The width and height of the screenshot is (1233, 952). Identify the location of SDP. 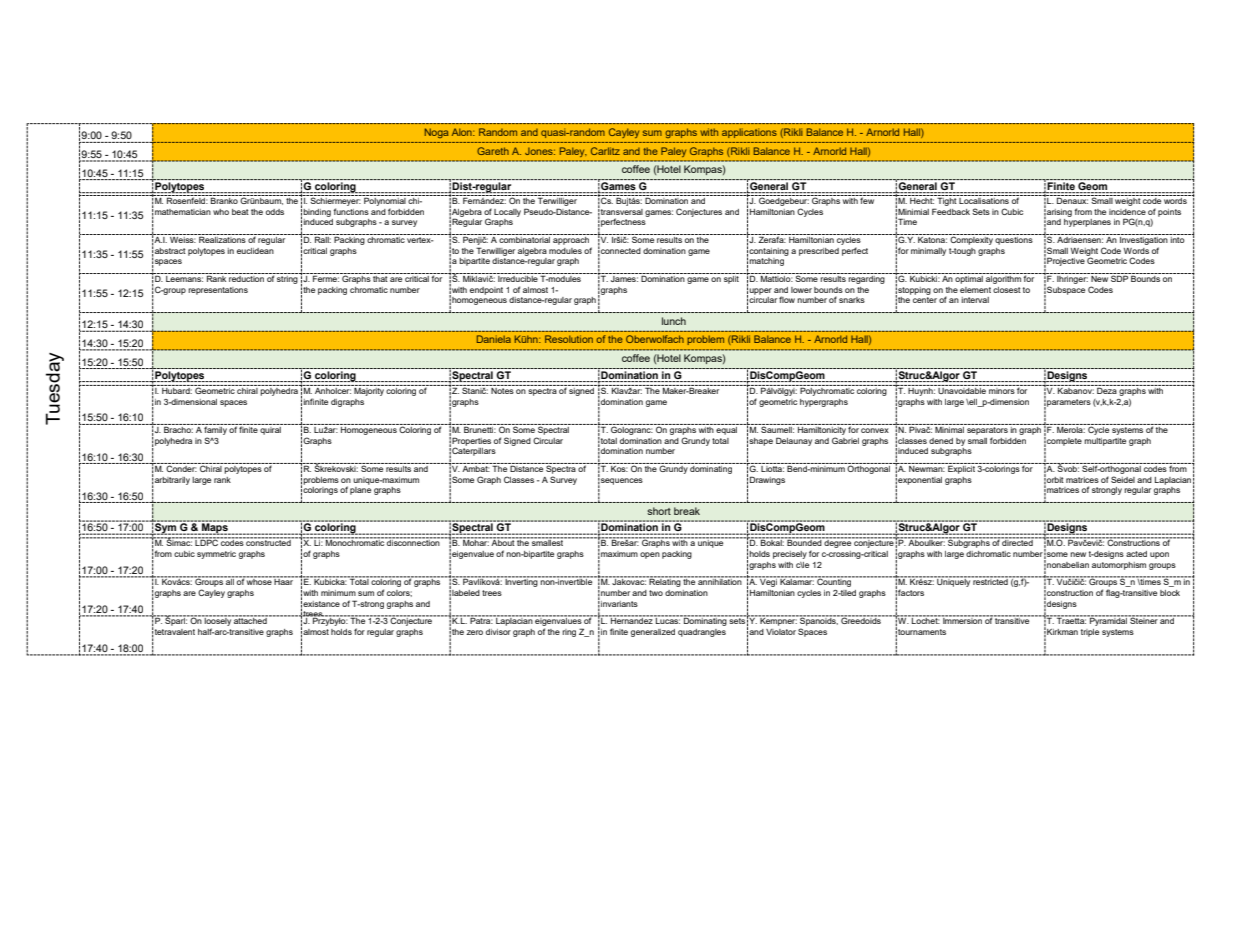
(1119, 277).
